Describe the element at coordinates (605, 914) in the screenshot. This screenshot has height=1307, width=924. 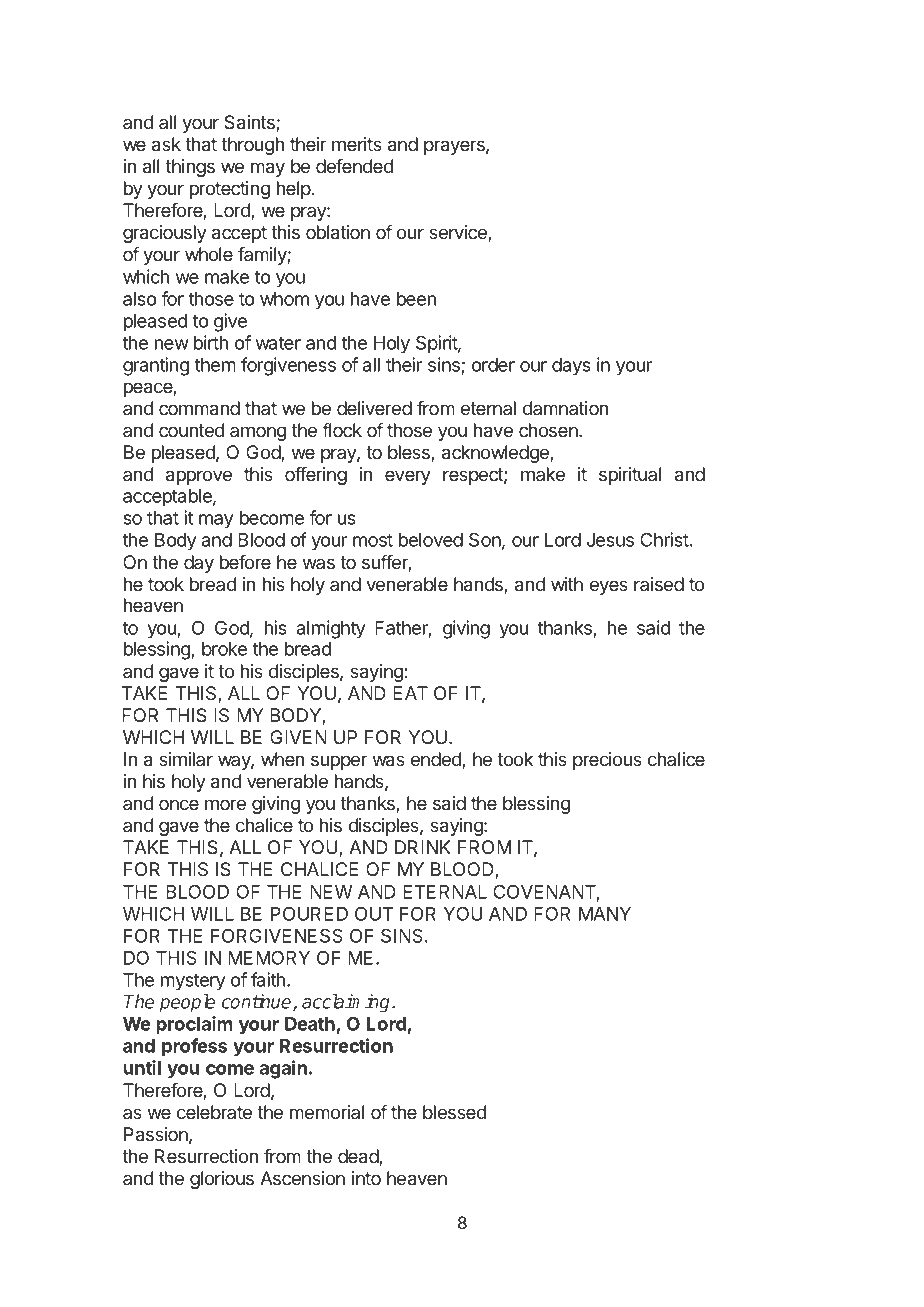
I see `MANY` at that location.
